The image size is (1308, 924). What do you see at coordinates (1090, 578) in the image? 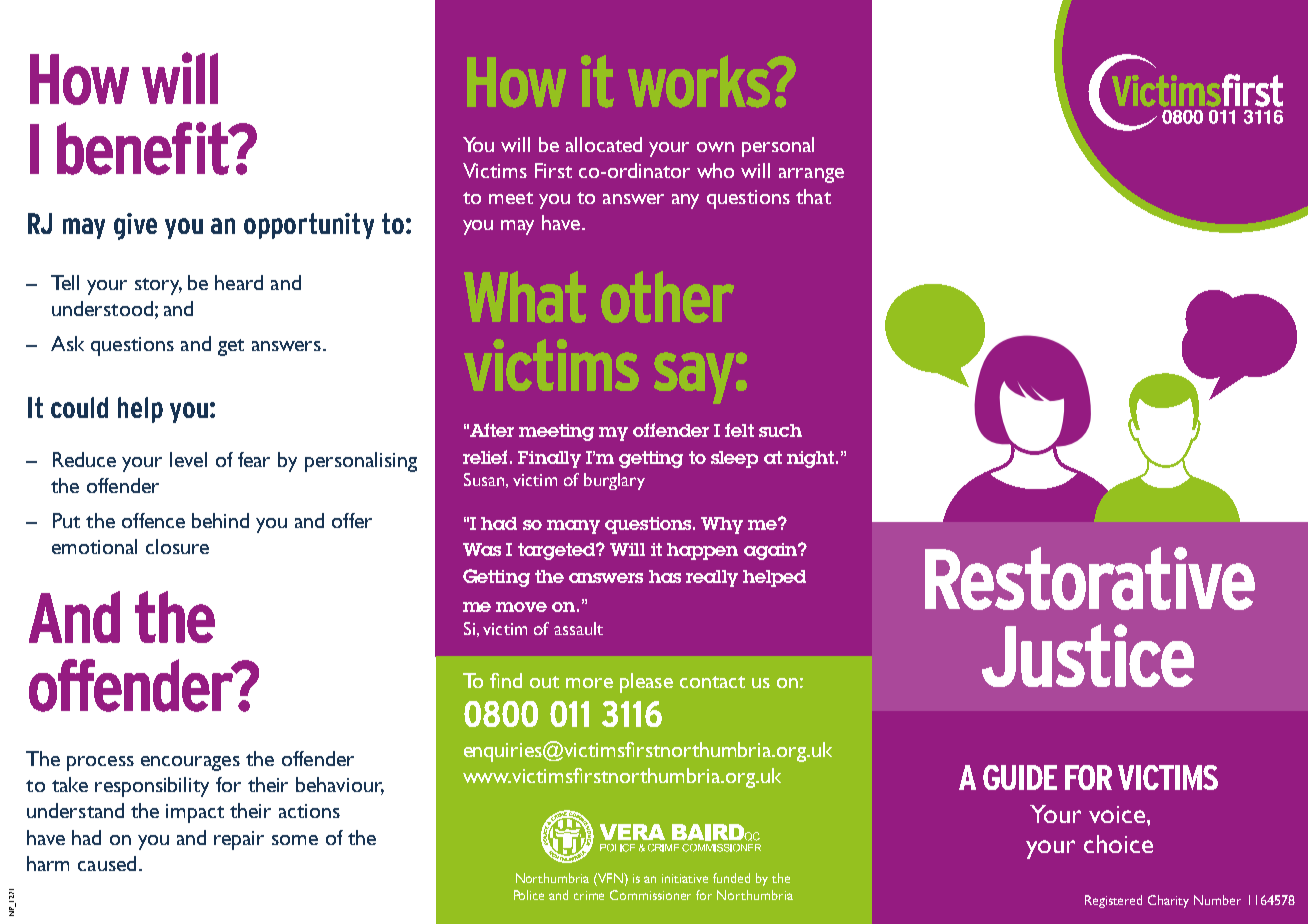
I see `Restorative` at bounding box center [1090, 578].
